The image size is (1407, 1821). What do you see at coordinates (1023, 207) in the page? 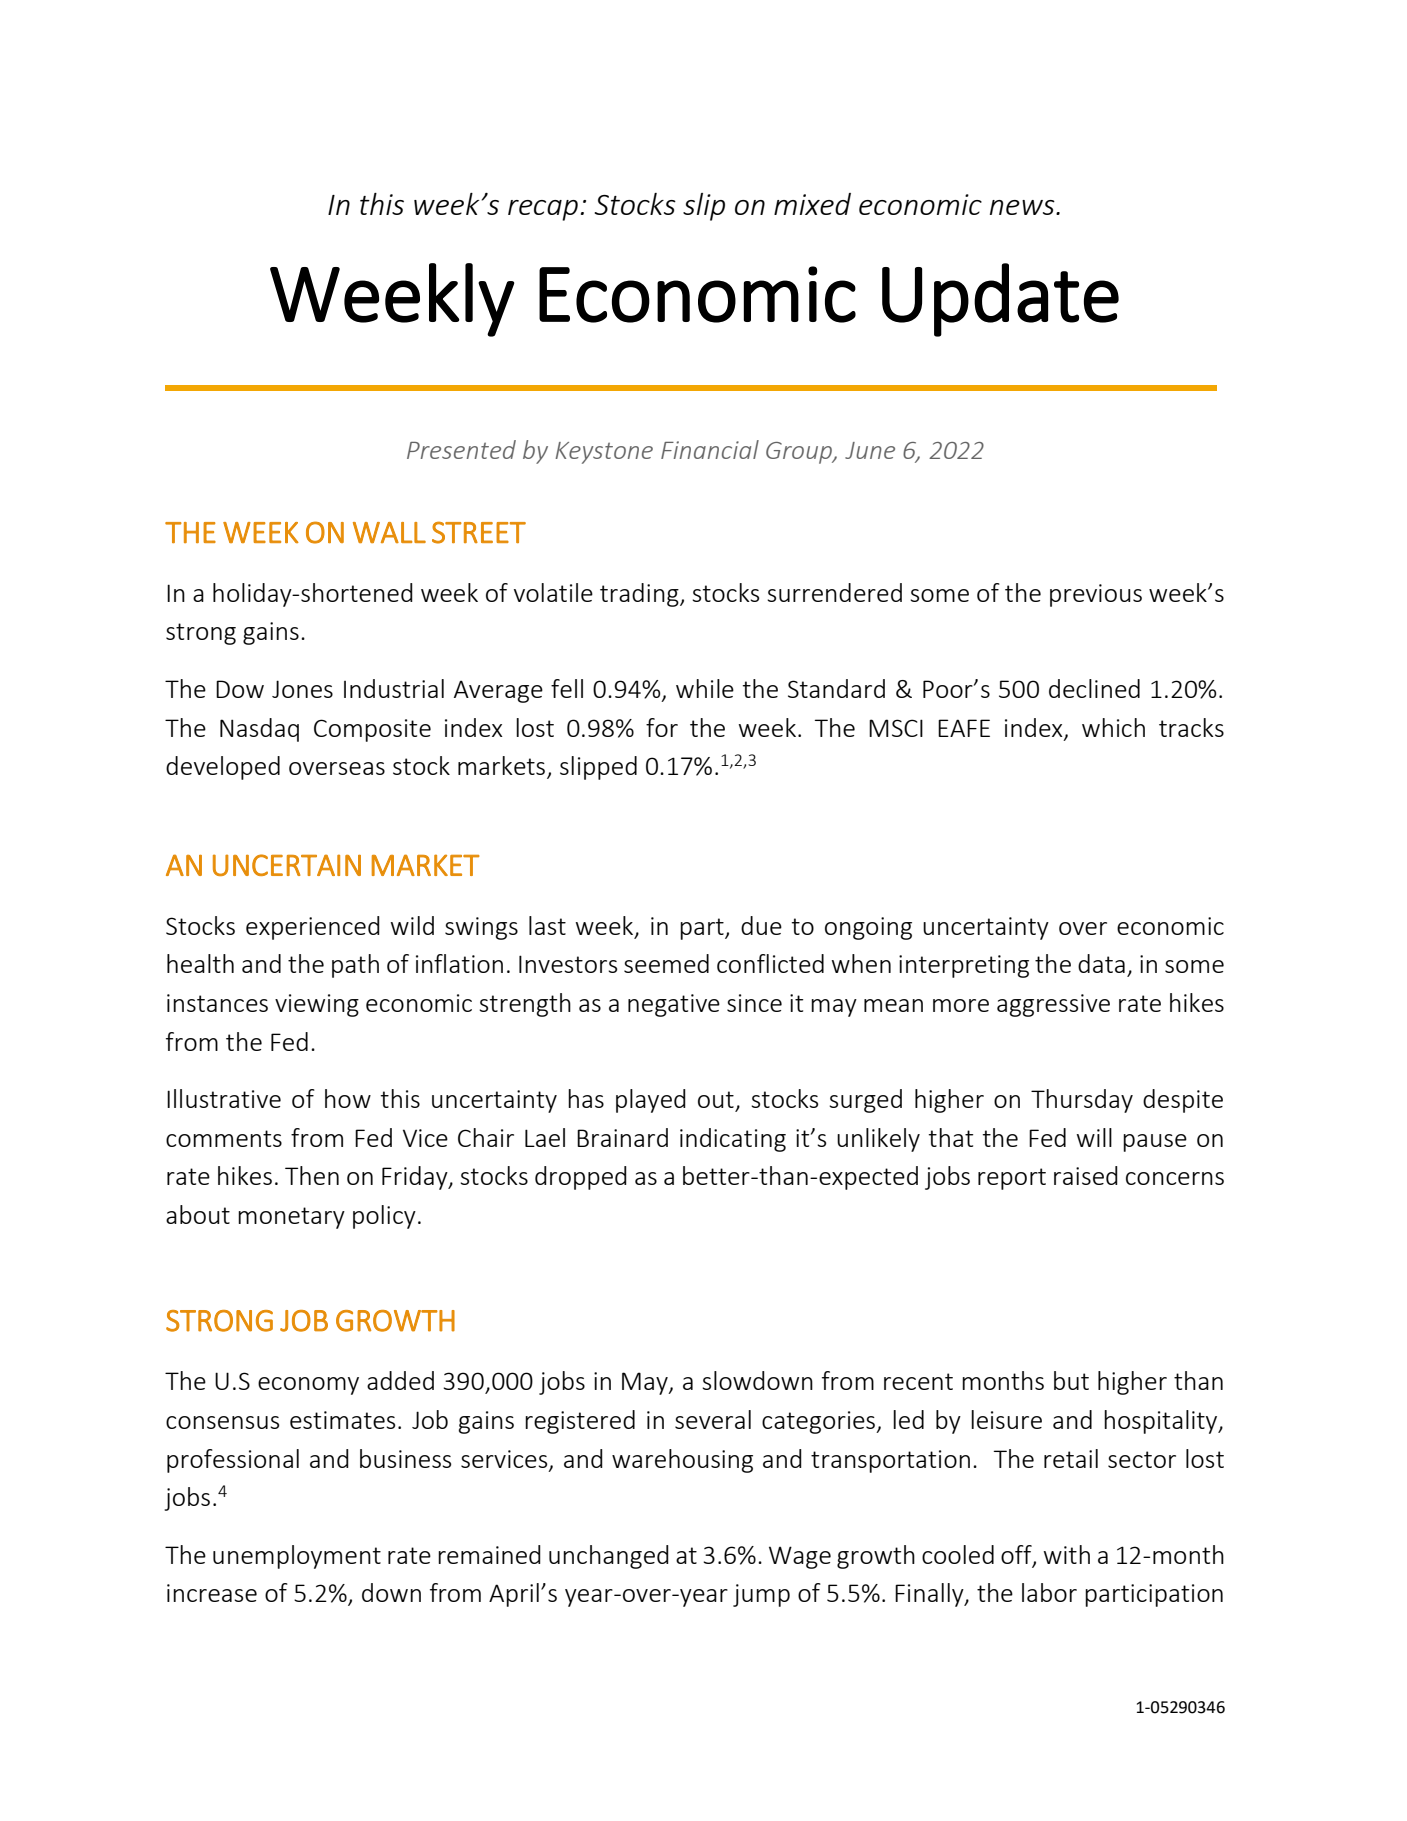
I see `news` at bounding box center [1023, 207].
